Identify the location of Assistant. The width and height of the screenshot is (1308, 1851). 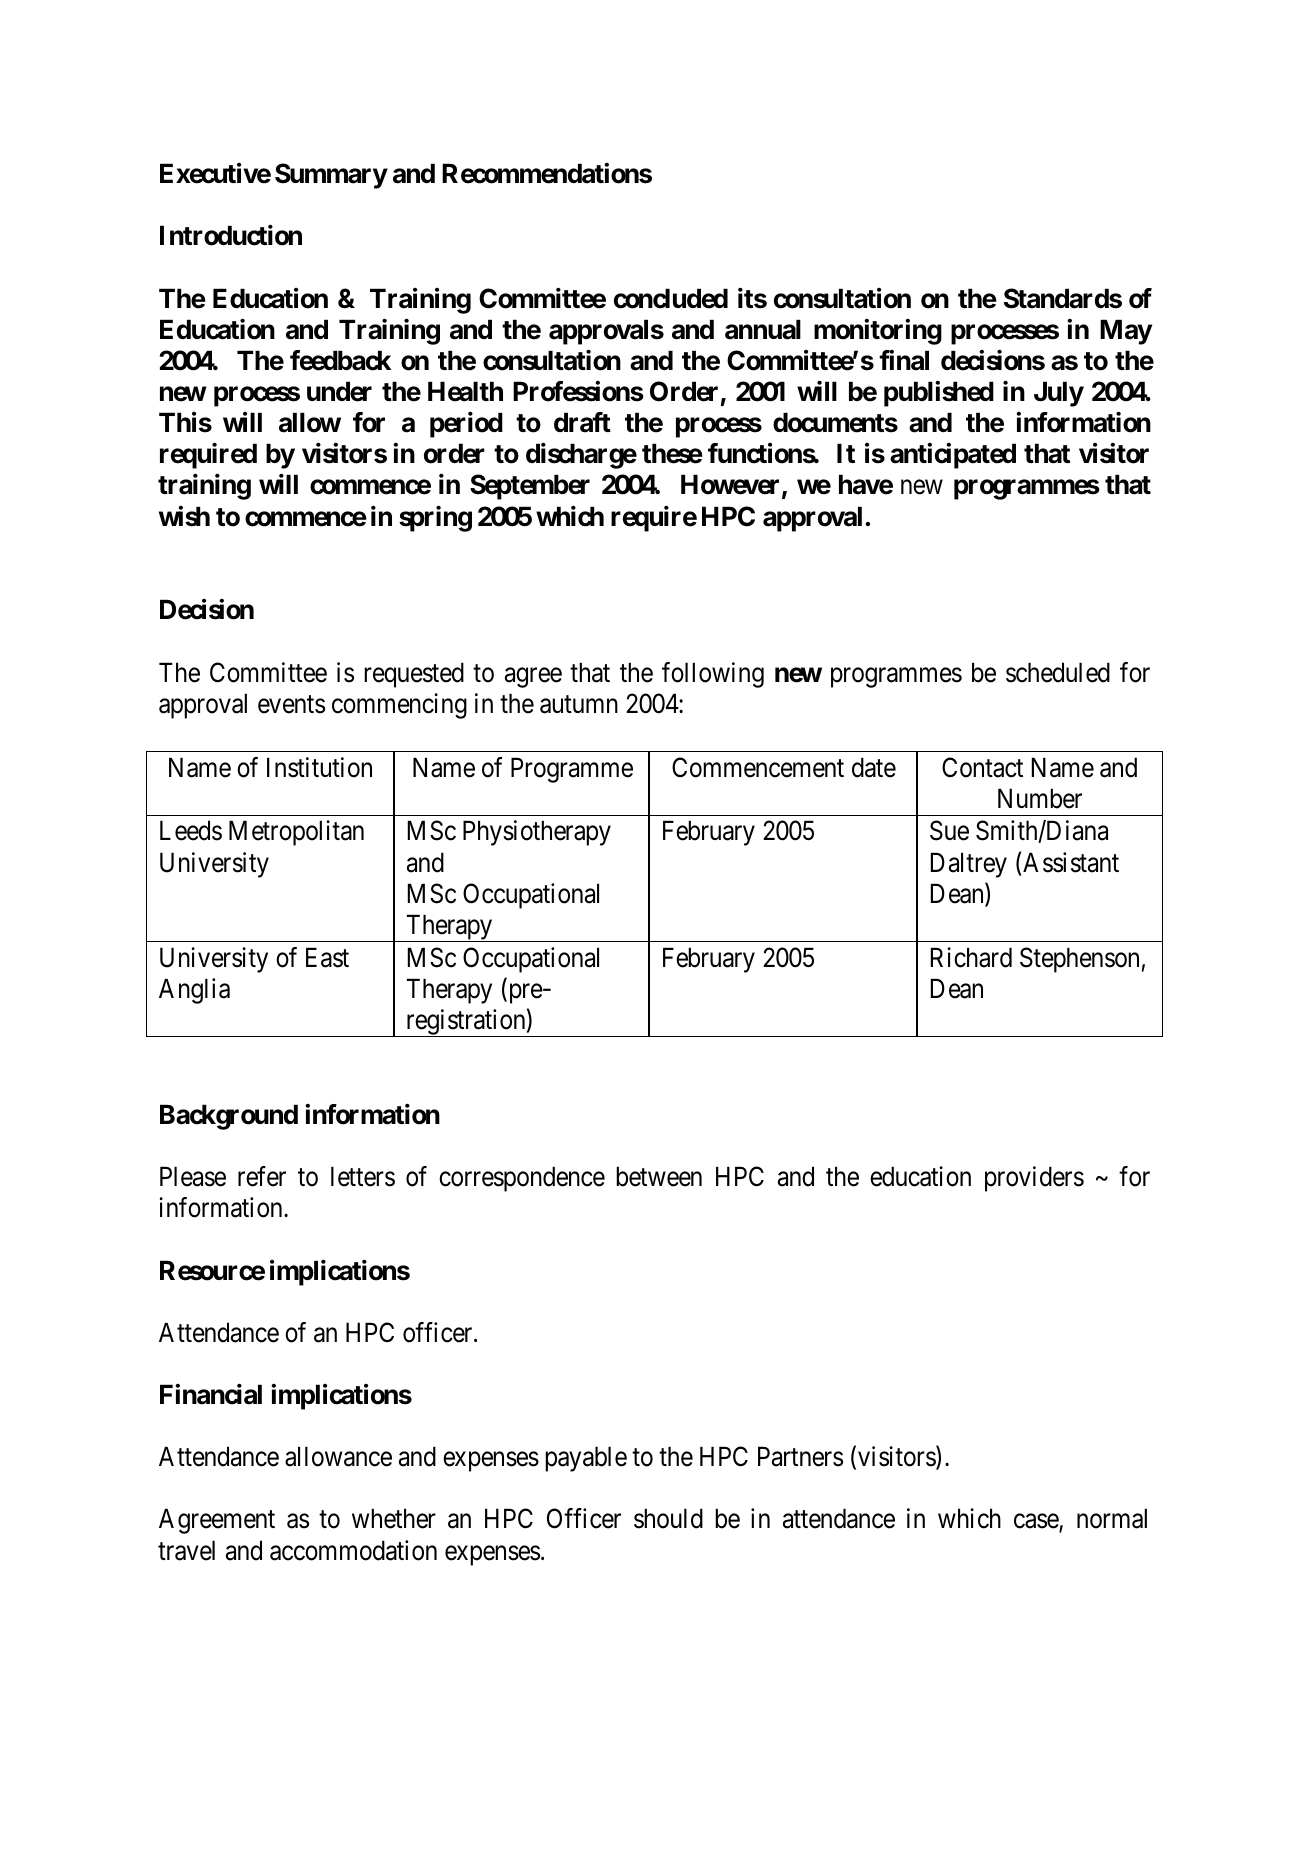
(1071, 862).
